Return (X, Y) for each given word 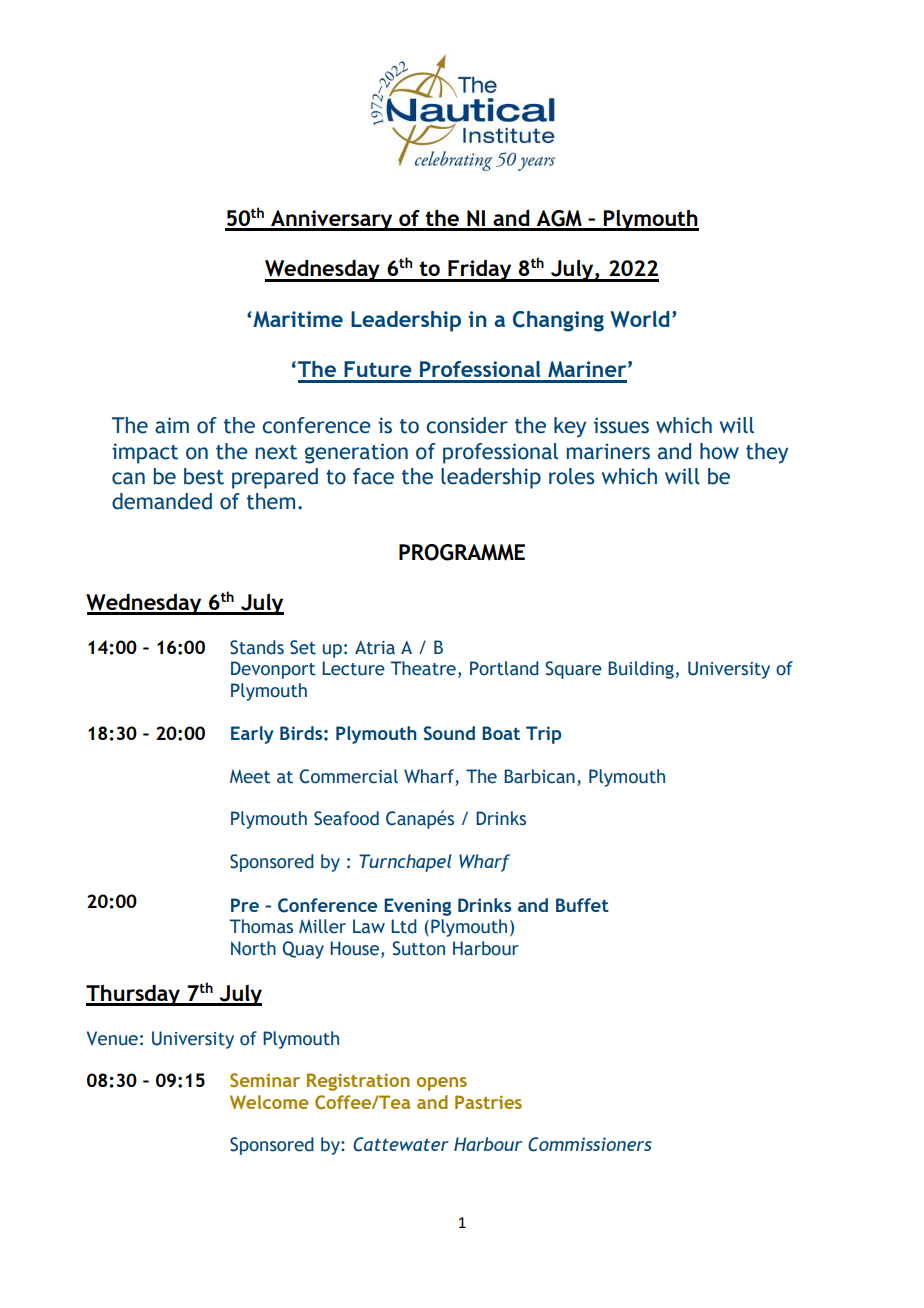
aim (172, 425)
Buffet (582, 905)
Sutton (419, 948)
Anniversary (332, 220)
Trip (543, 735)
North (253, 948)
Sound (449, 733)
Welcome (269, 1102)
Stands (257, 647)
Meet (250, 776)
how (719, 451)
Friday (480, 270)
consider (467, 425)
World (639, 319)
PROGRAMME (462, 552)
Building (641, 670)
